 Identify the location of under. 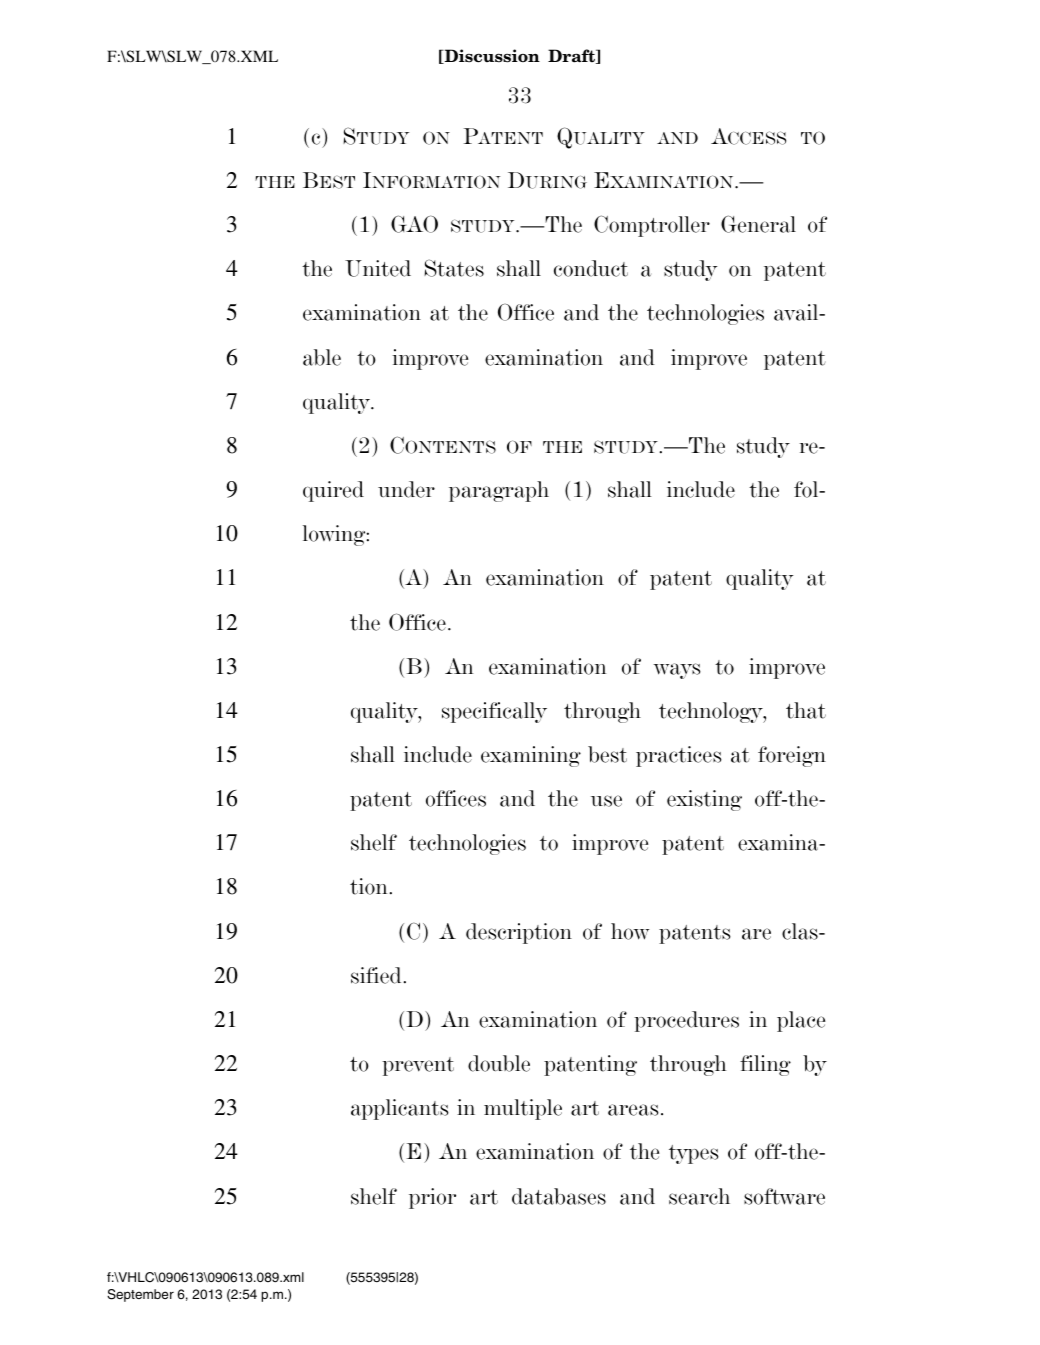
(406, 489).
